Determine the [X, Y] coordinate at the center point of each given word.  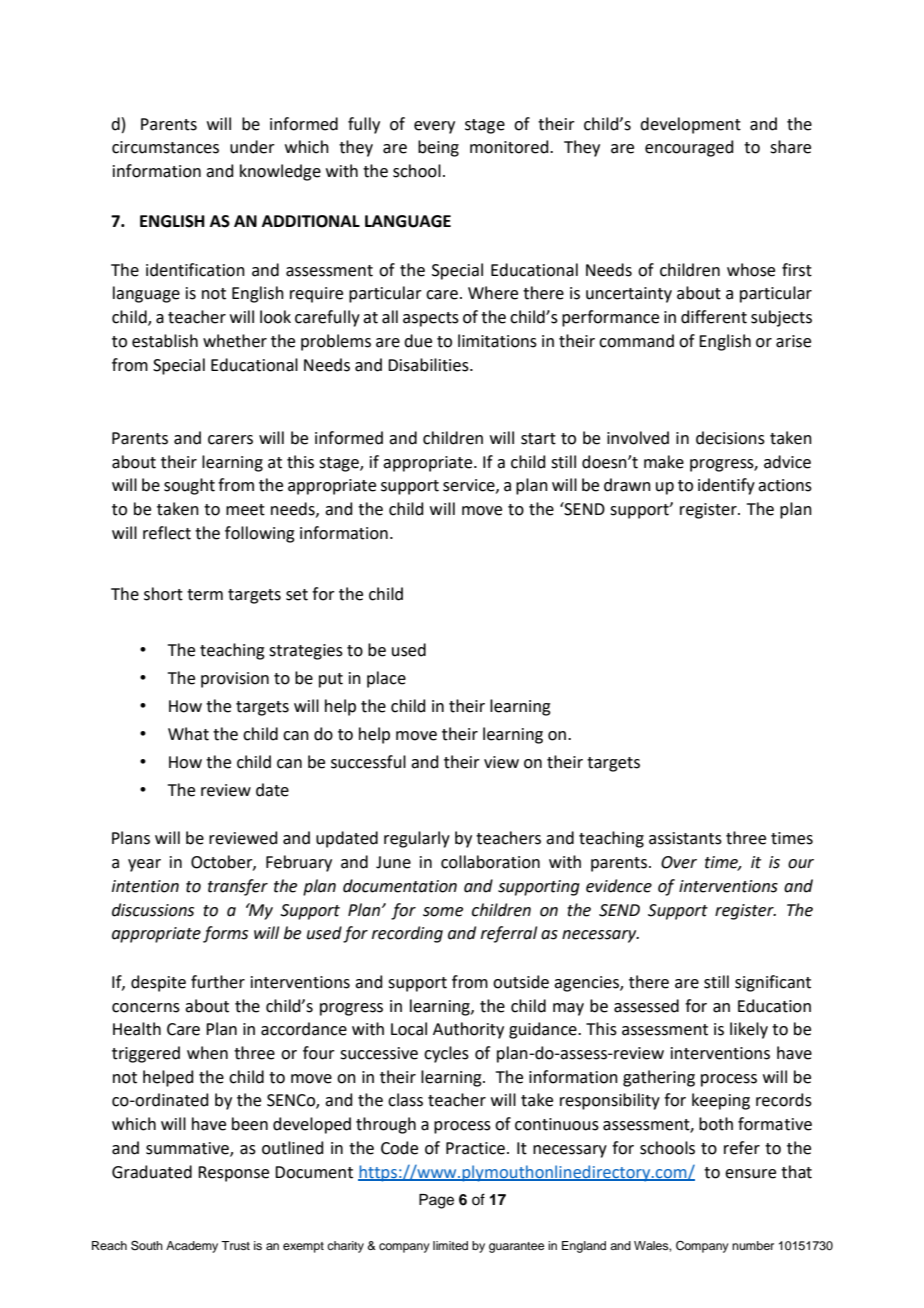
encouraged [689, 148]
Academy [192, 1247]
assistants [685, 838]
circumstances [165, 147]
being [438, 148]
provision [235, 680]
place [386, 679]
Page [436, 1201]
